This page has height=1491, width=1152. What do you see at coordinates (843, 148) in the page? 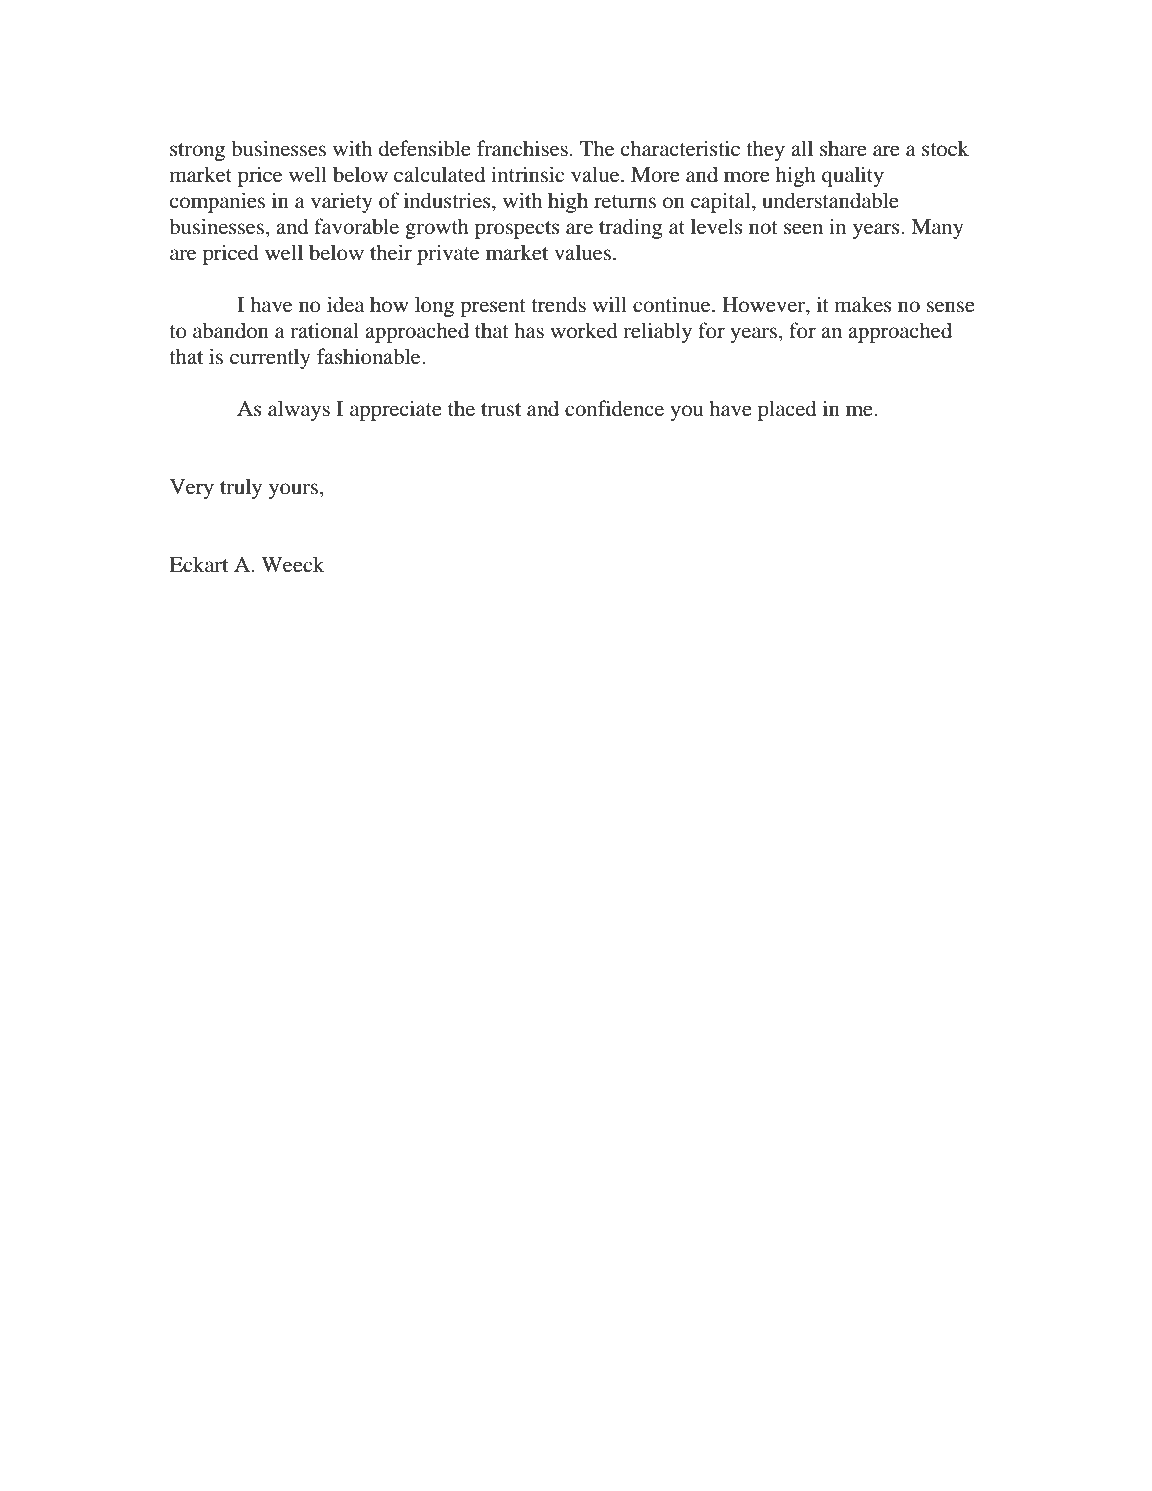
I see `share` at bounding box center [843, 148].
